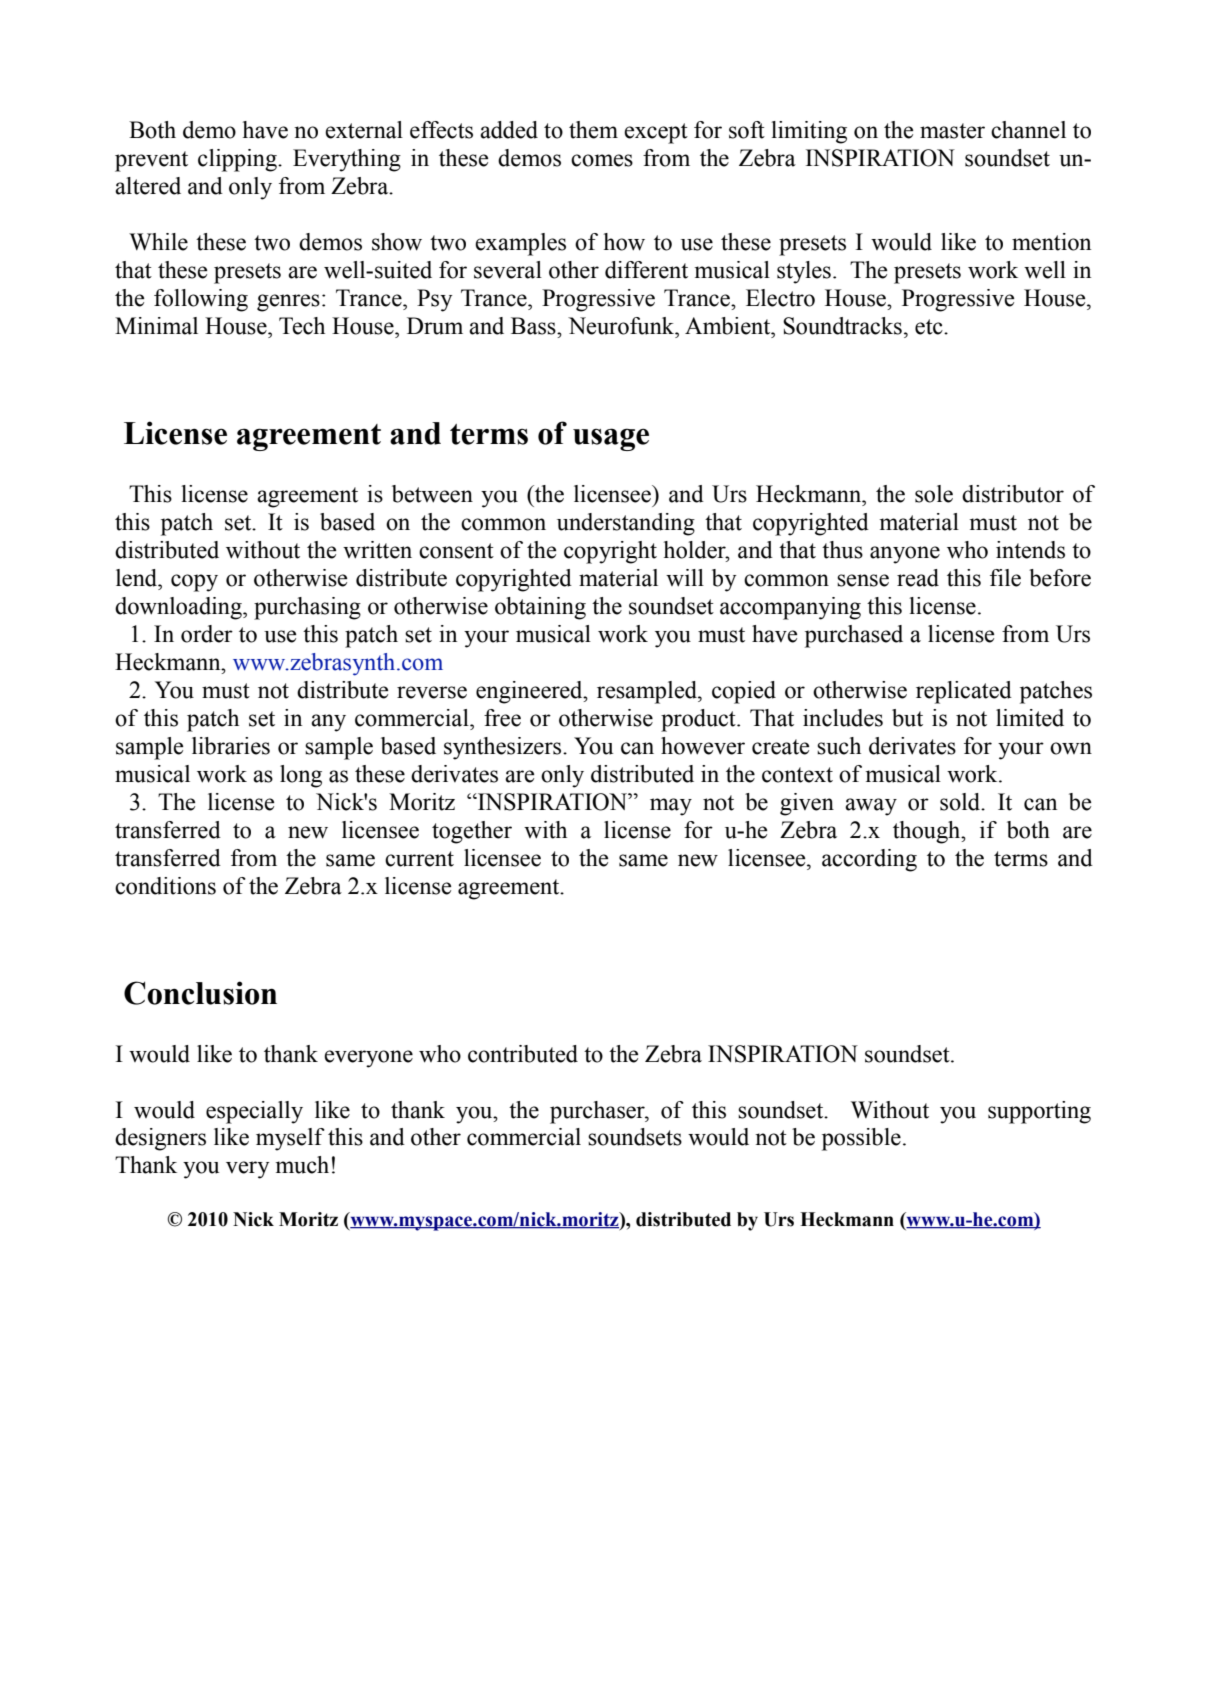  Describe the element at coordinates (964, 692) in the screenshot. I see `replicated` at that location.
